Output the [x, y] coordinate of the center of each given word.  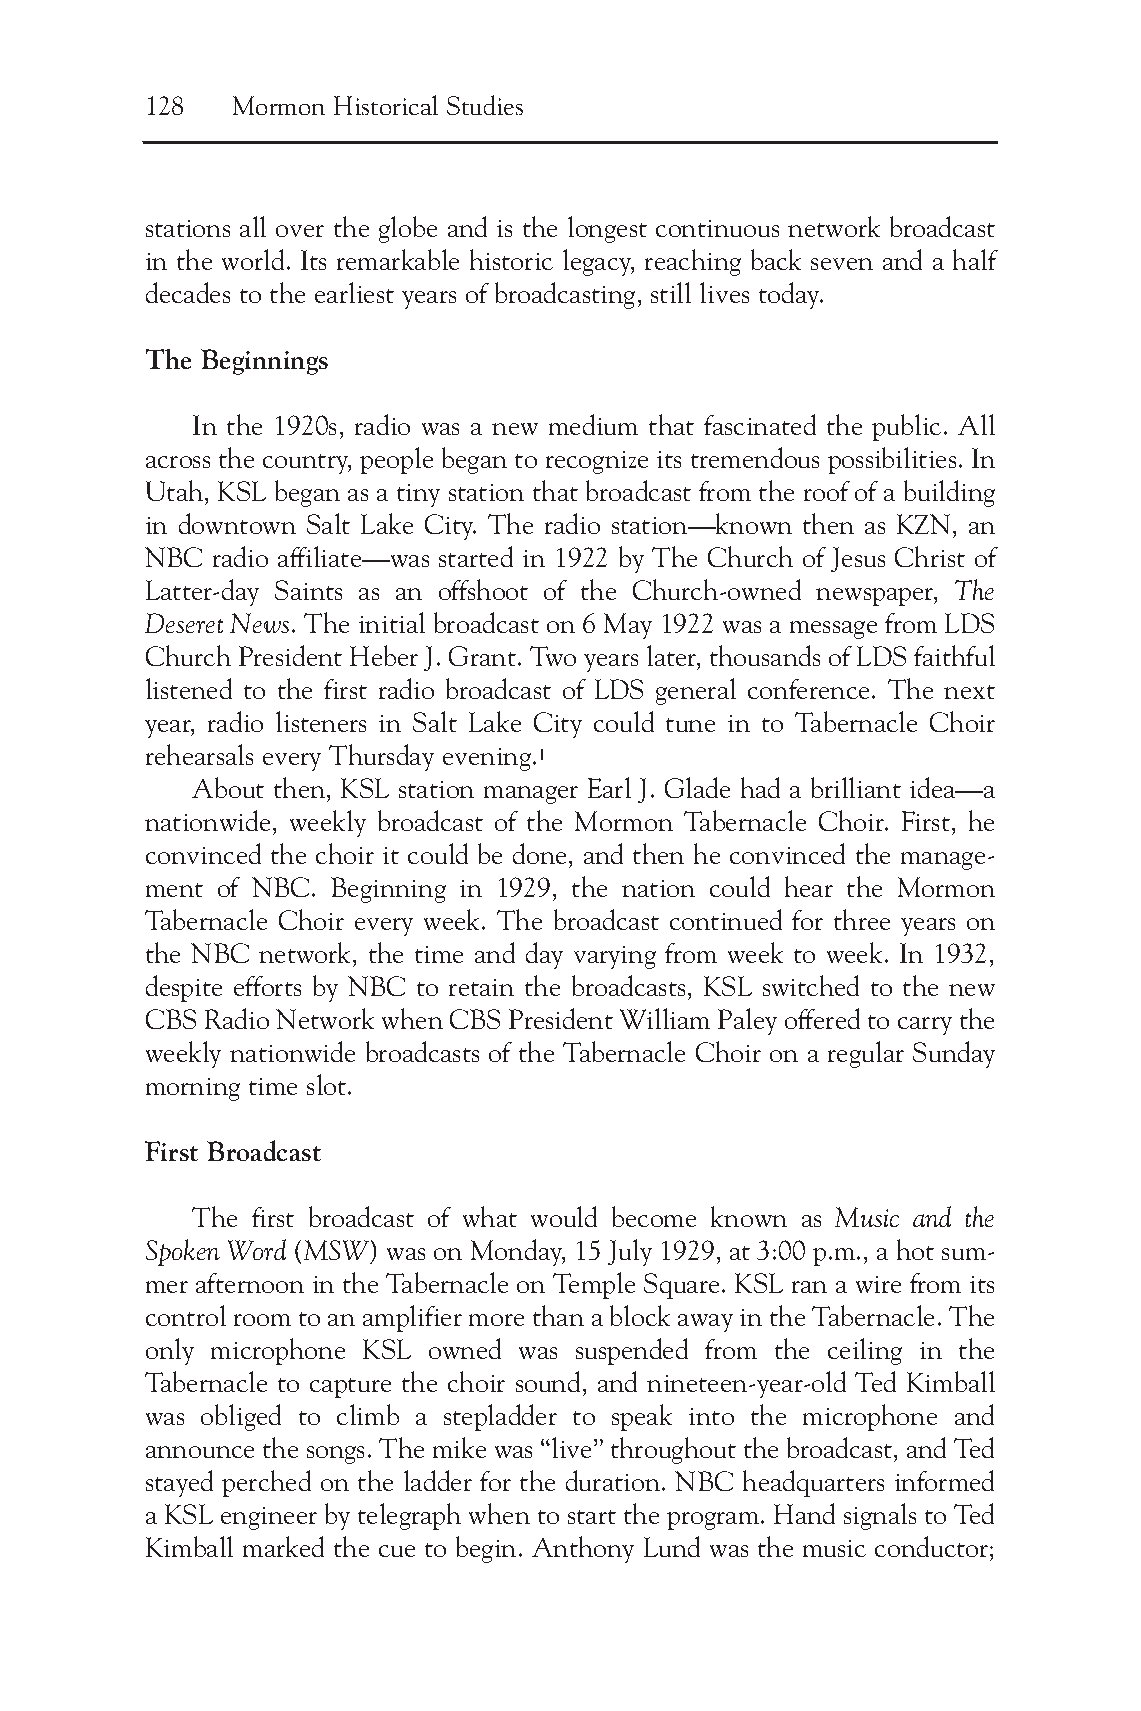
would [564, 1216]
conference [808, 689]
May [628, 626]
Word [257, 1249]
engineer [269, 1518]
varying [615, 957]
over [300, 231]
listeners [321, 721]
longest [607, 229]
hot [915, 1249]
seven [842, 264]
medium [593, 424]
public [906, 427]
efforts [267, 986]
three [862, 919]
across [178, 462]
